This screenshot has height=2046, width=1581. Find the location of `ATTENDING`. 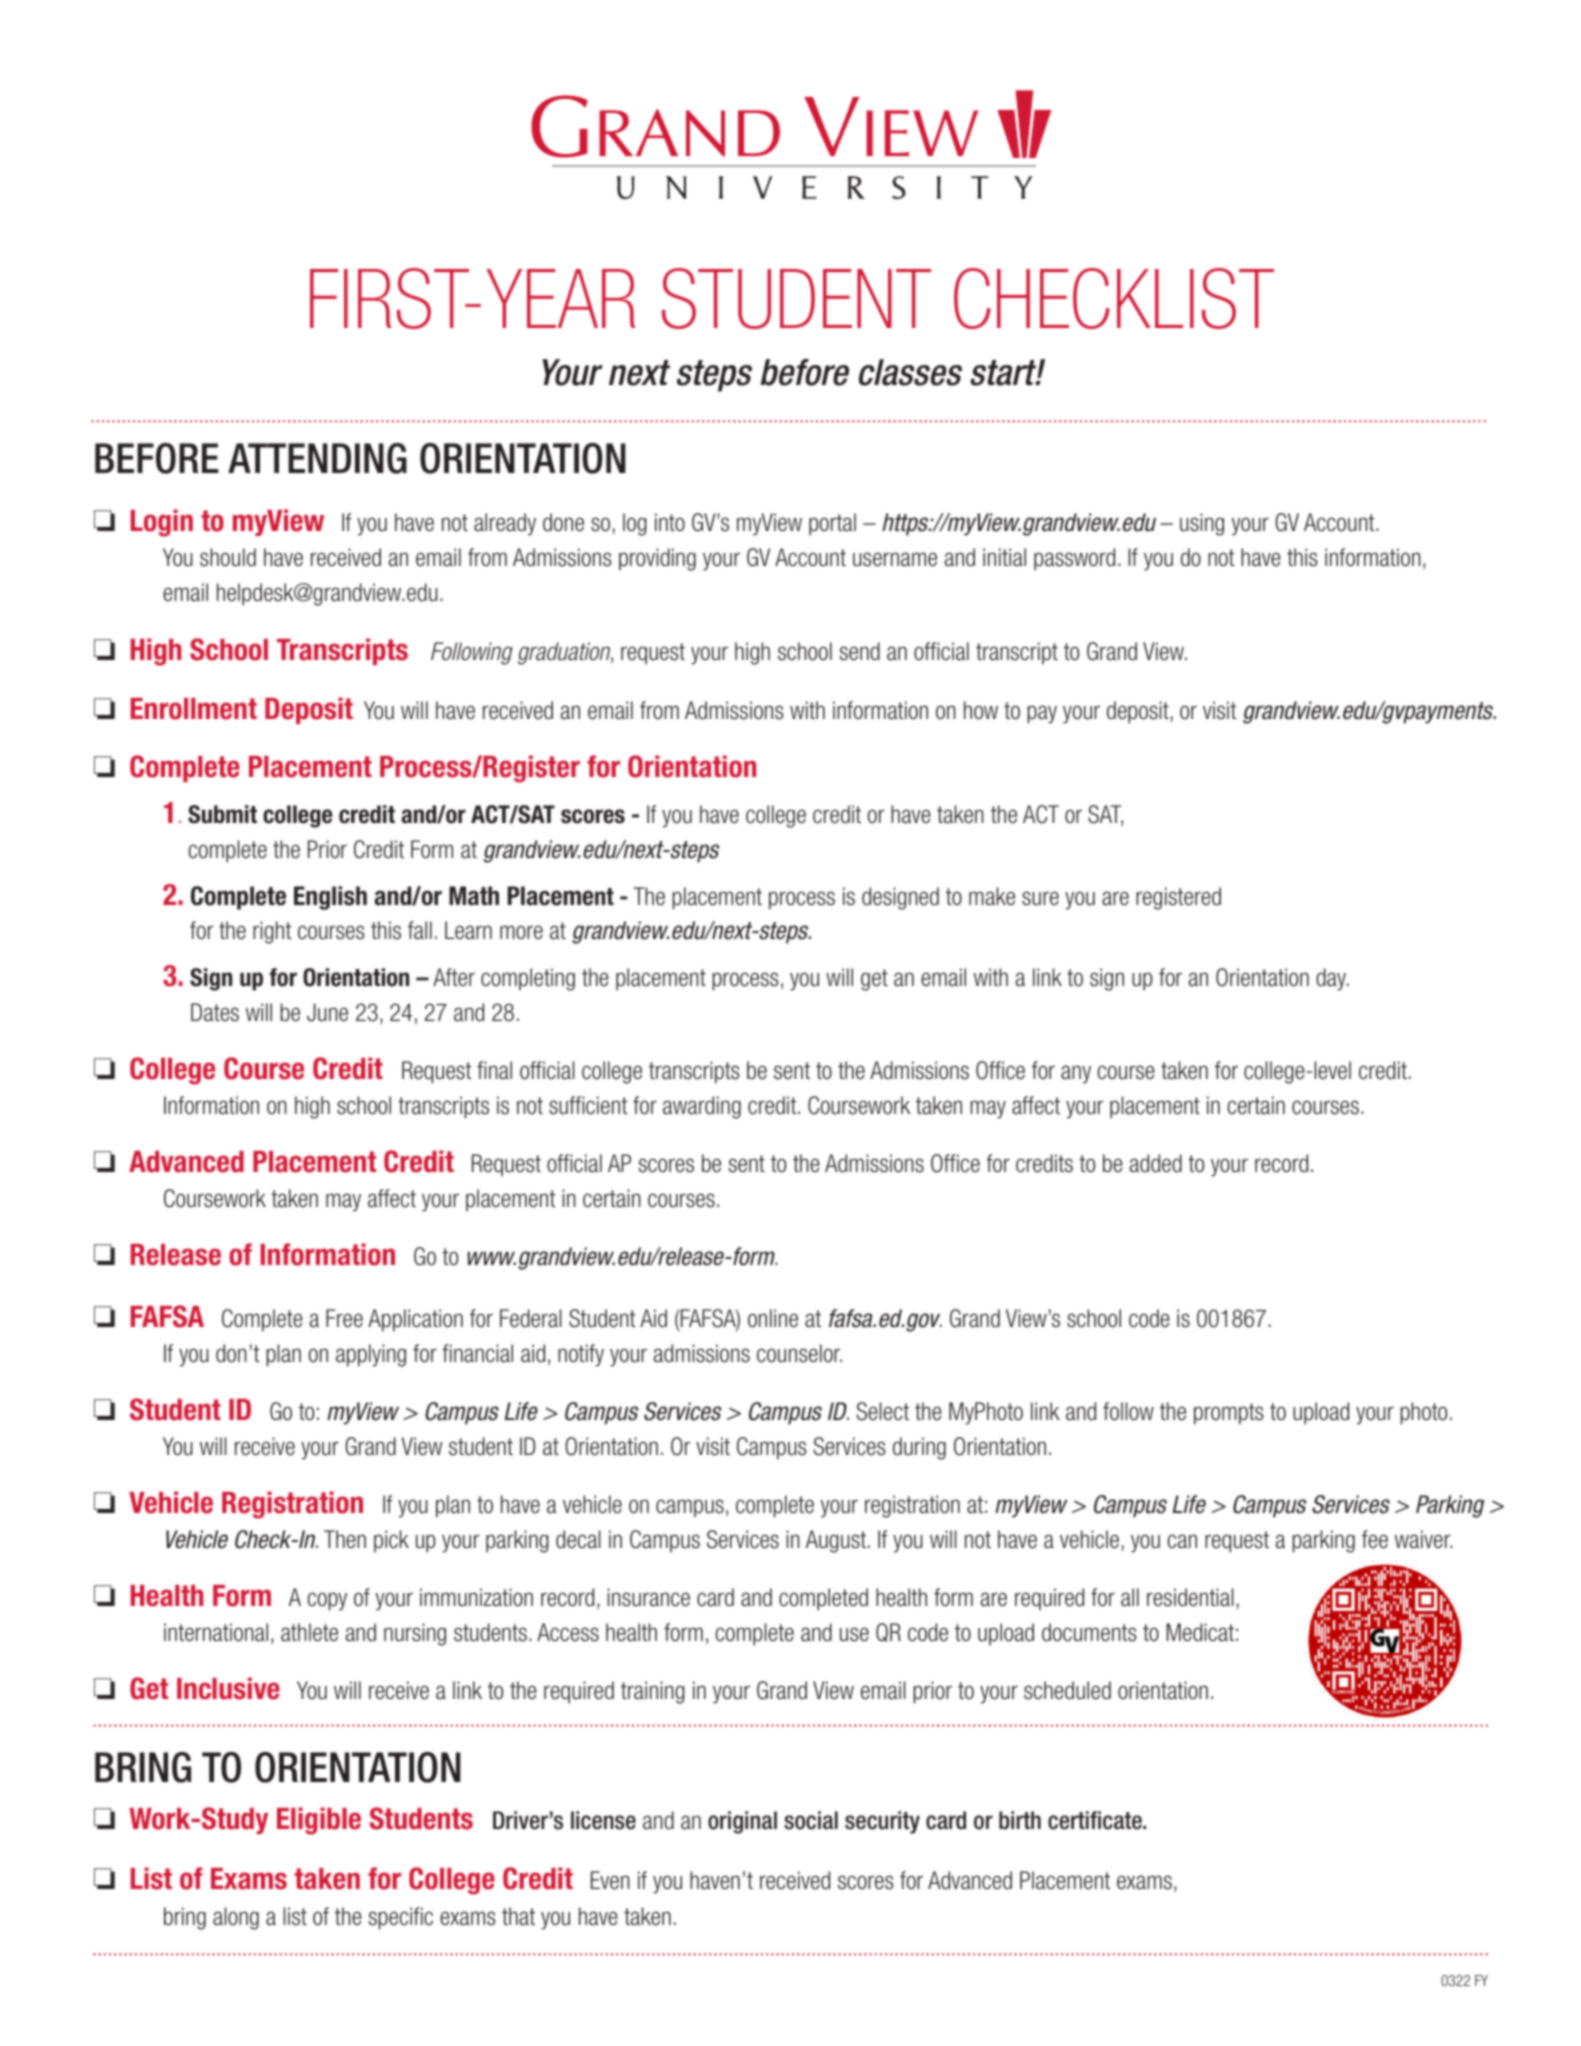

ATTENDING is located at coordinates (317, 458).
